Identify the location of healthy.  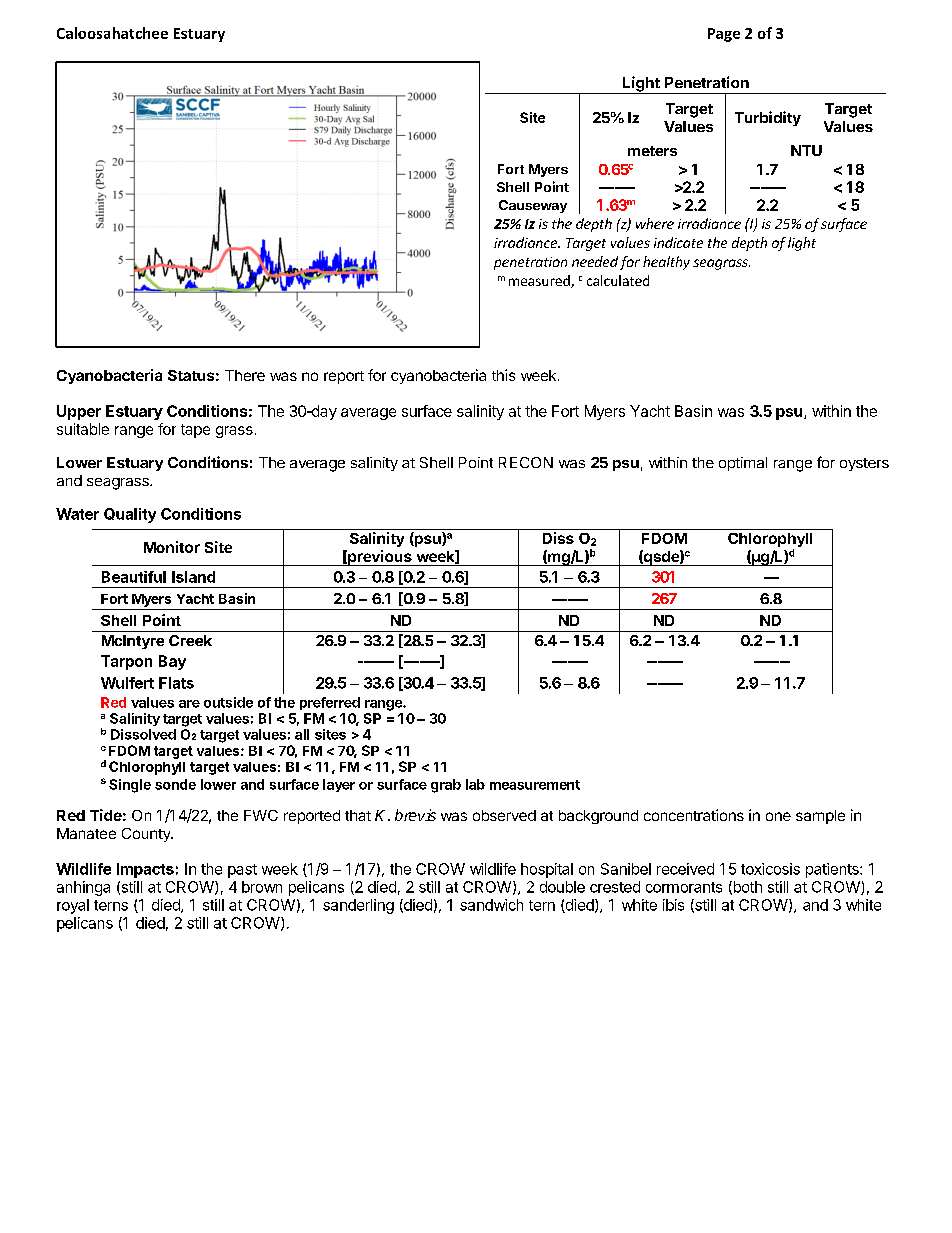
(666, 263).
